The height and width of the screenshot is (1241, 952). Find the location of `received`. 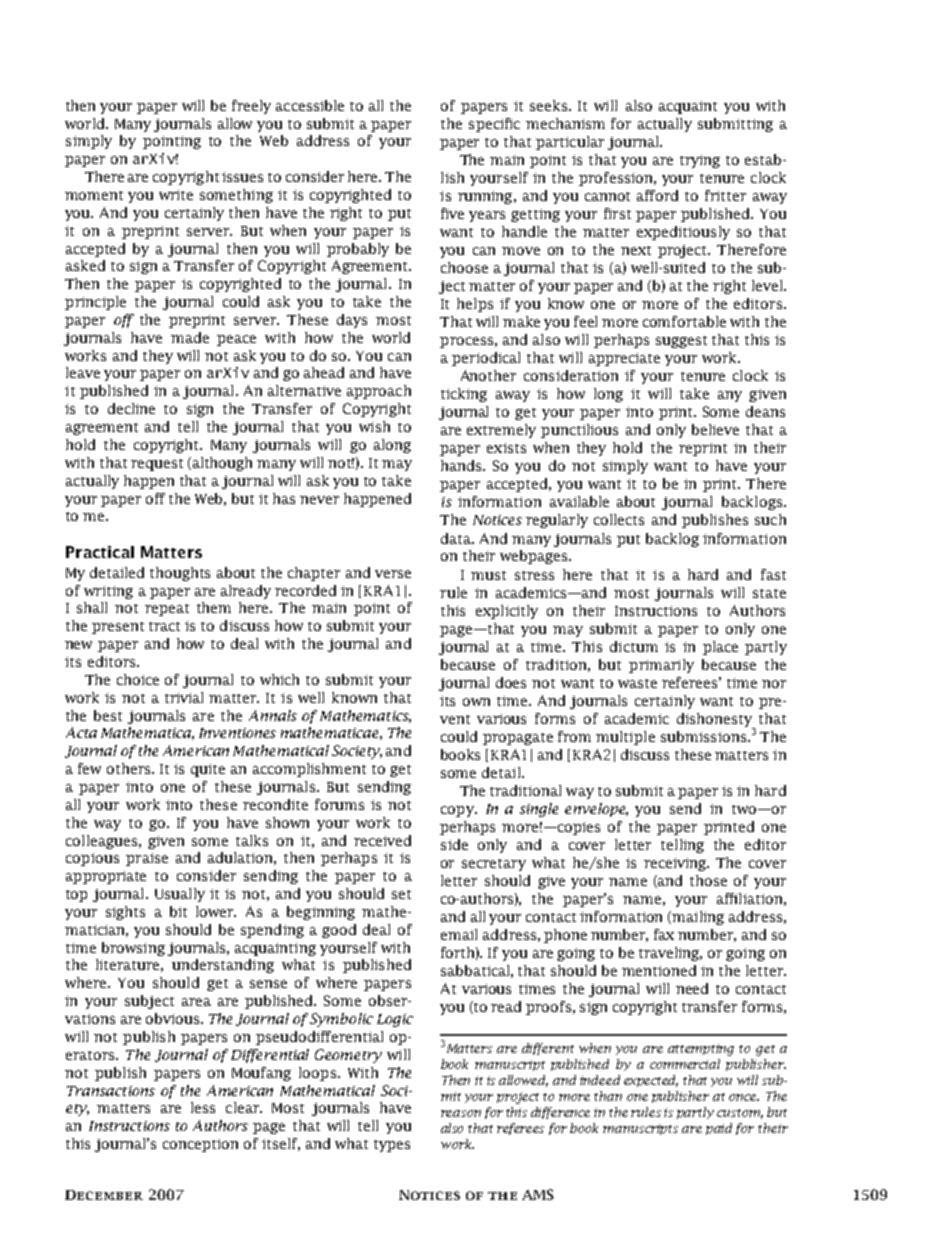

received is located at coordinates (382, 840).
